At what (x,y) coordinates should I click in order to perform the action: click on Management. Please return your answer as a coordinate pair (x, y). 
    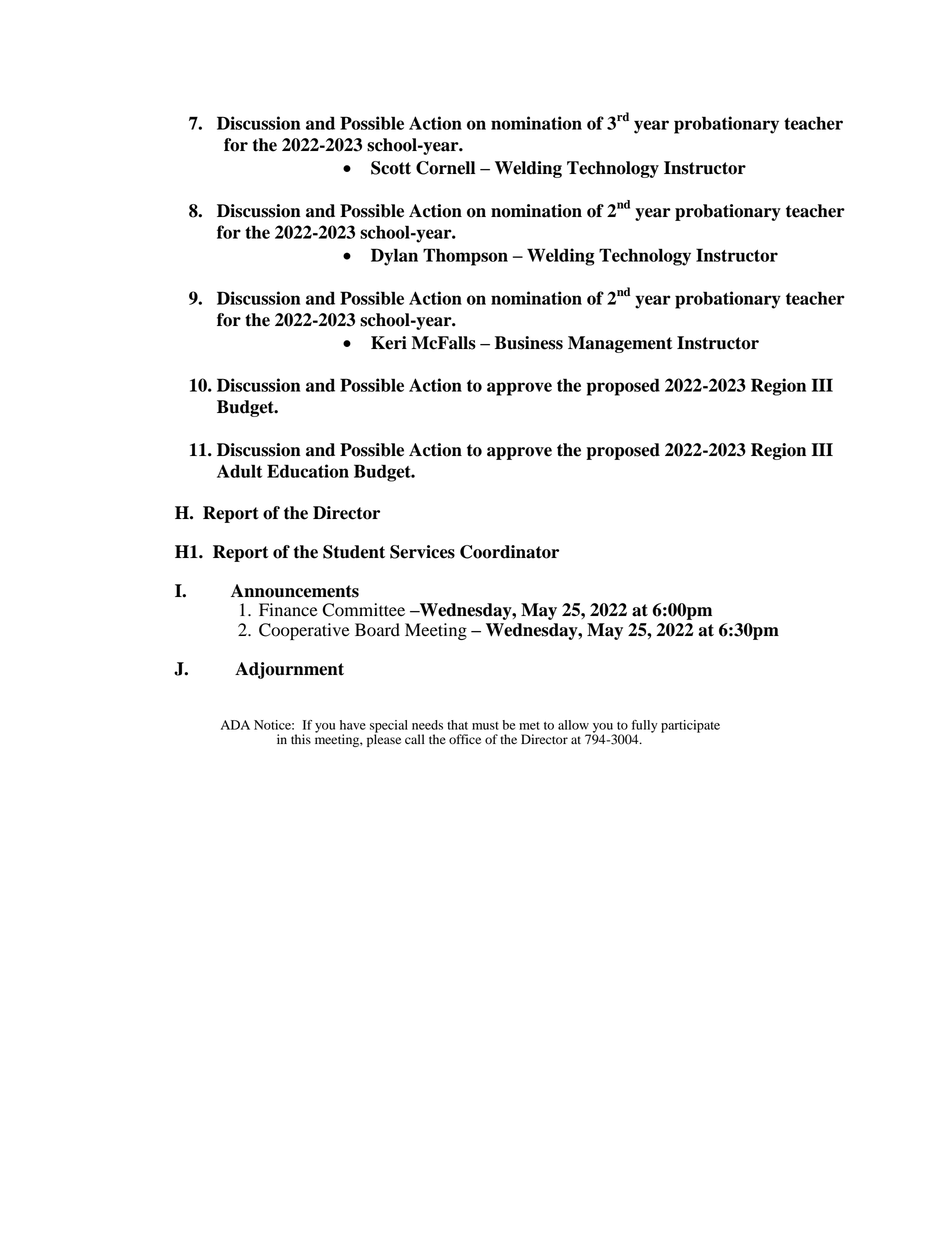
    Looking at the image, I should click on (620, 344).
